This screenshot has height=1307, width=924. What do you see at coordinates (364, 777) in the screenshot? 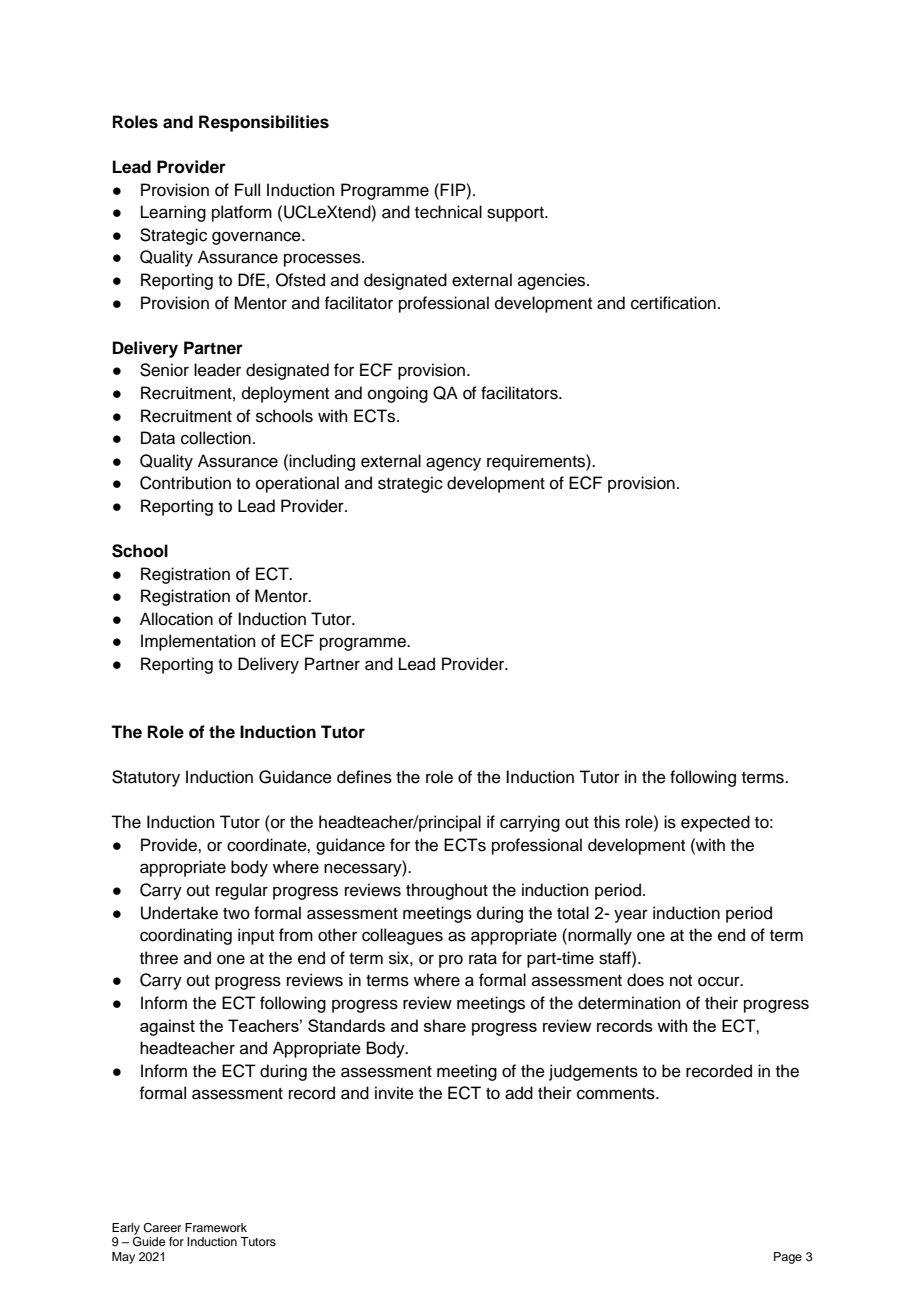
I see `defines` at bounding box center [364, 777].
